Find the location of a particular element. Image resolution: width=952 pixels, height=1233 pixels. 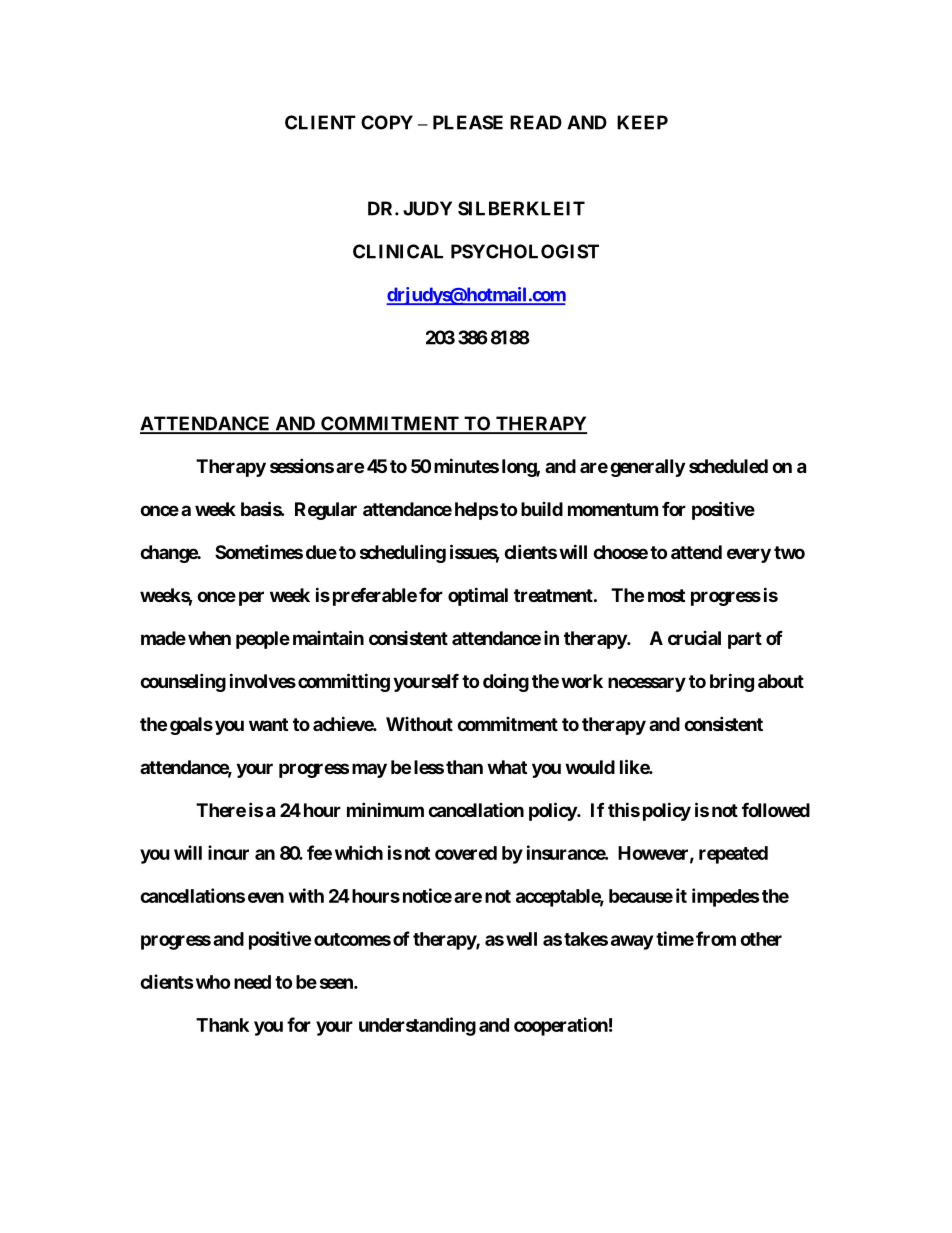

PLEASE is located at coordinates (468, 122).
